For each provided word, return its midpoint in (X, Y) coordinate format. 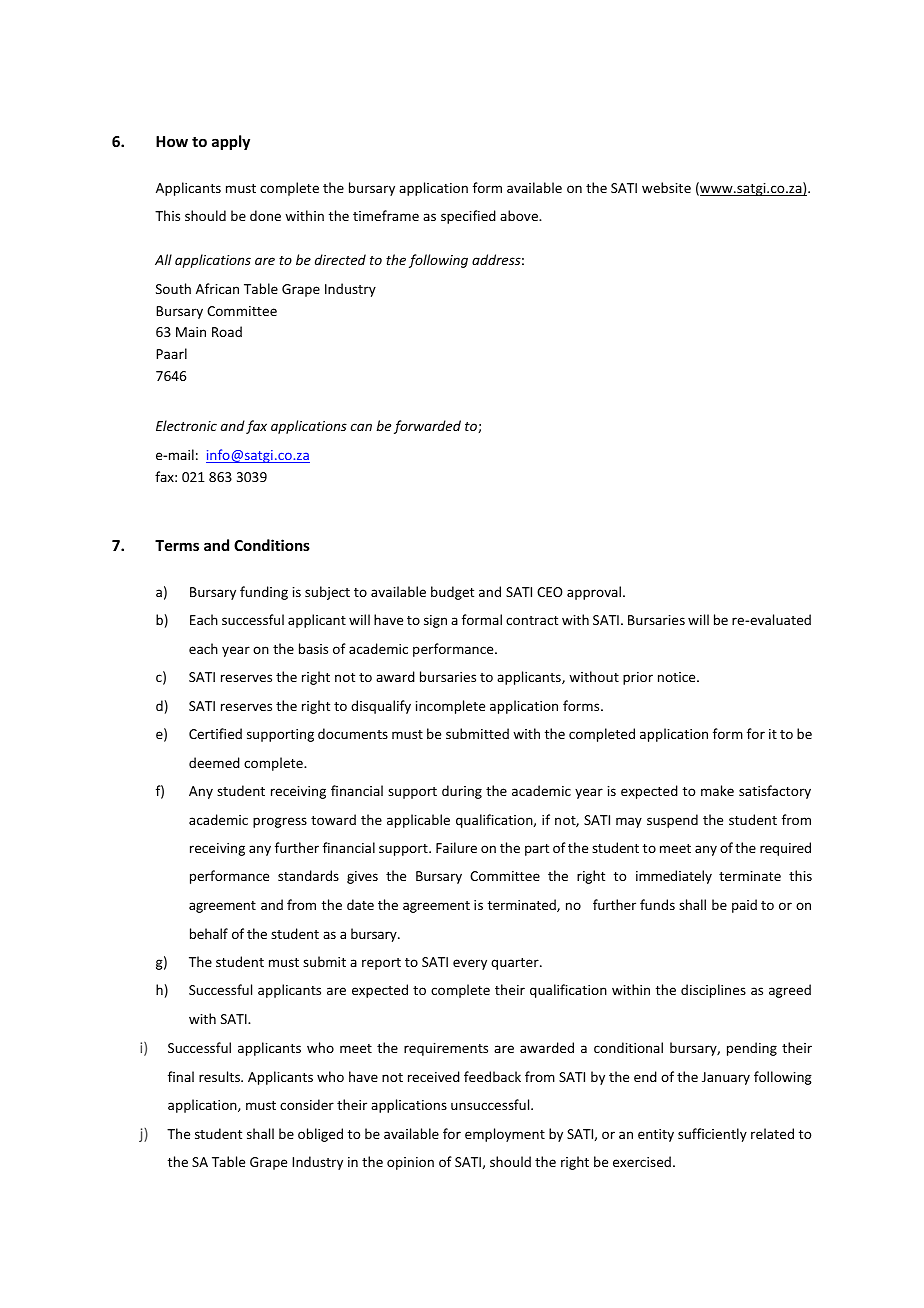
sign (435, 621)
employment (505, 1135)
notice (678, 677)
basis (313, 648)
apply (231, 142)
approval (594, 593)
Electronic (186, 425)
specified (468, 217)
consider (307, 1104)
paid (744, 906)
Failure (456, 847)
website (666, 187)
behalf (209, 933)
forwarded (427, 427)
